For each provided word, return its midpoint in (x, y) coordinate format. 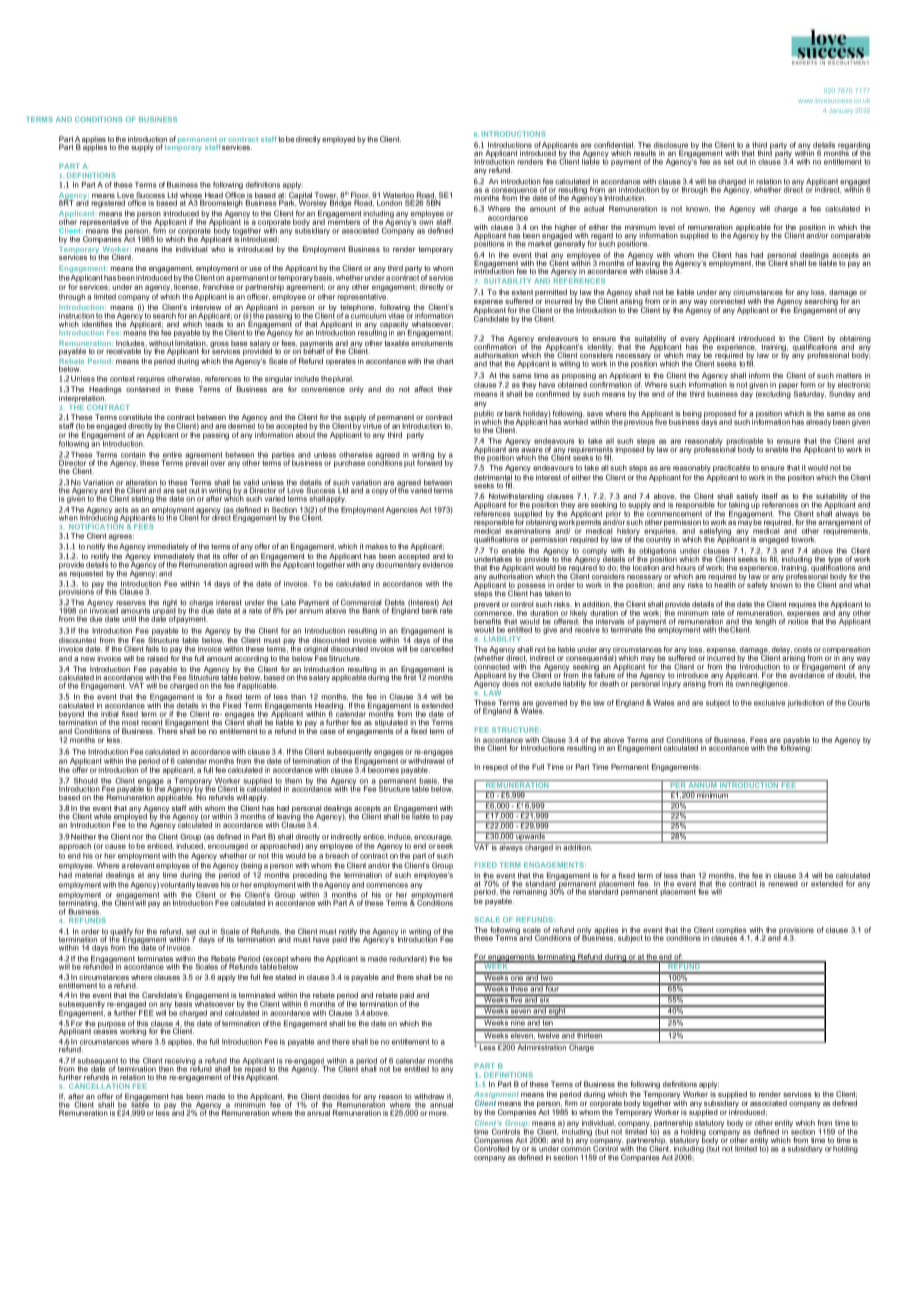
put (409, 463)
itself (770, 496)
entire (172, 455)
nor (138, 837)
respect (495, 768)
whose (192, 196)
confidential (614, 145)
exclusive (769, 703)
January (841, 111)
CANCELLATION (99, 1086)
